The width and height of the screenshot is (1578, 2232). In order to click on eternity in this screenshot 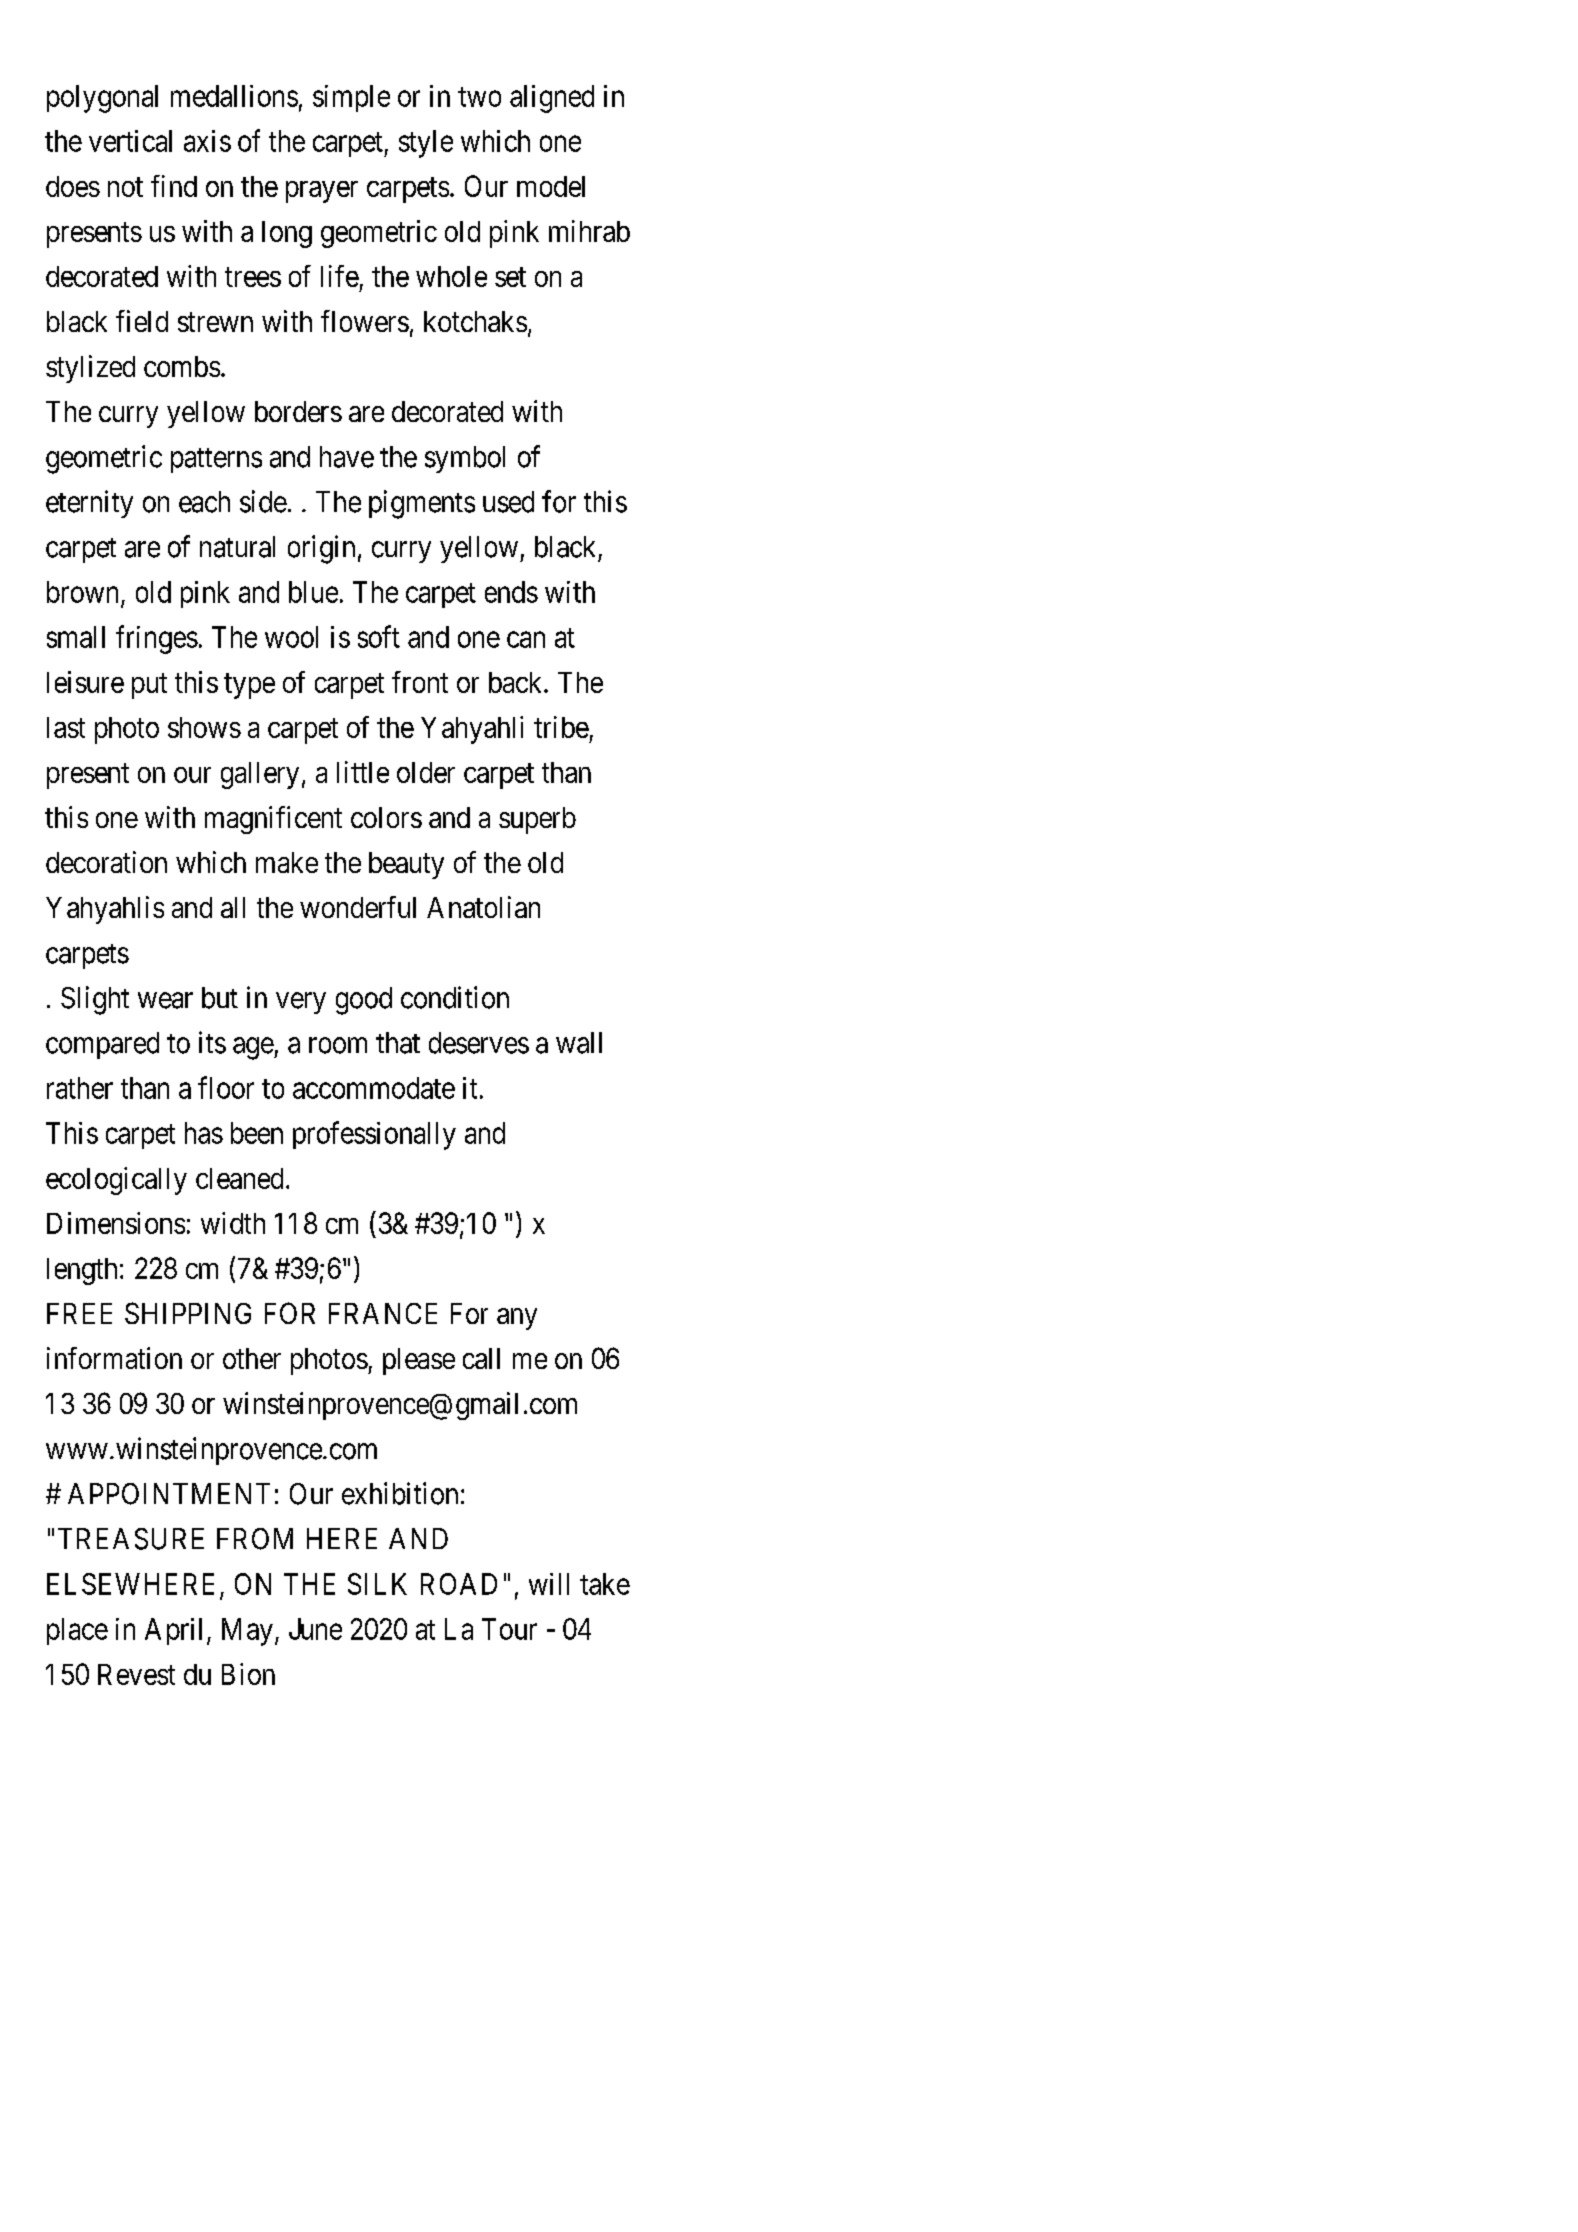, I will do `click(89, 504)`.
